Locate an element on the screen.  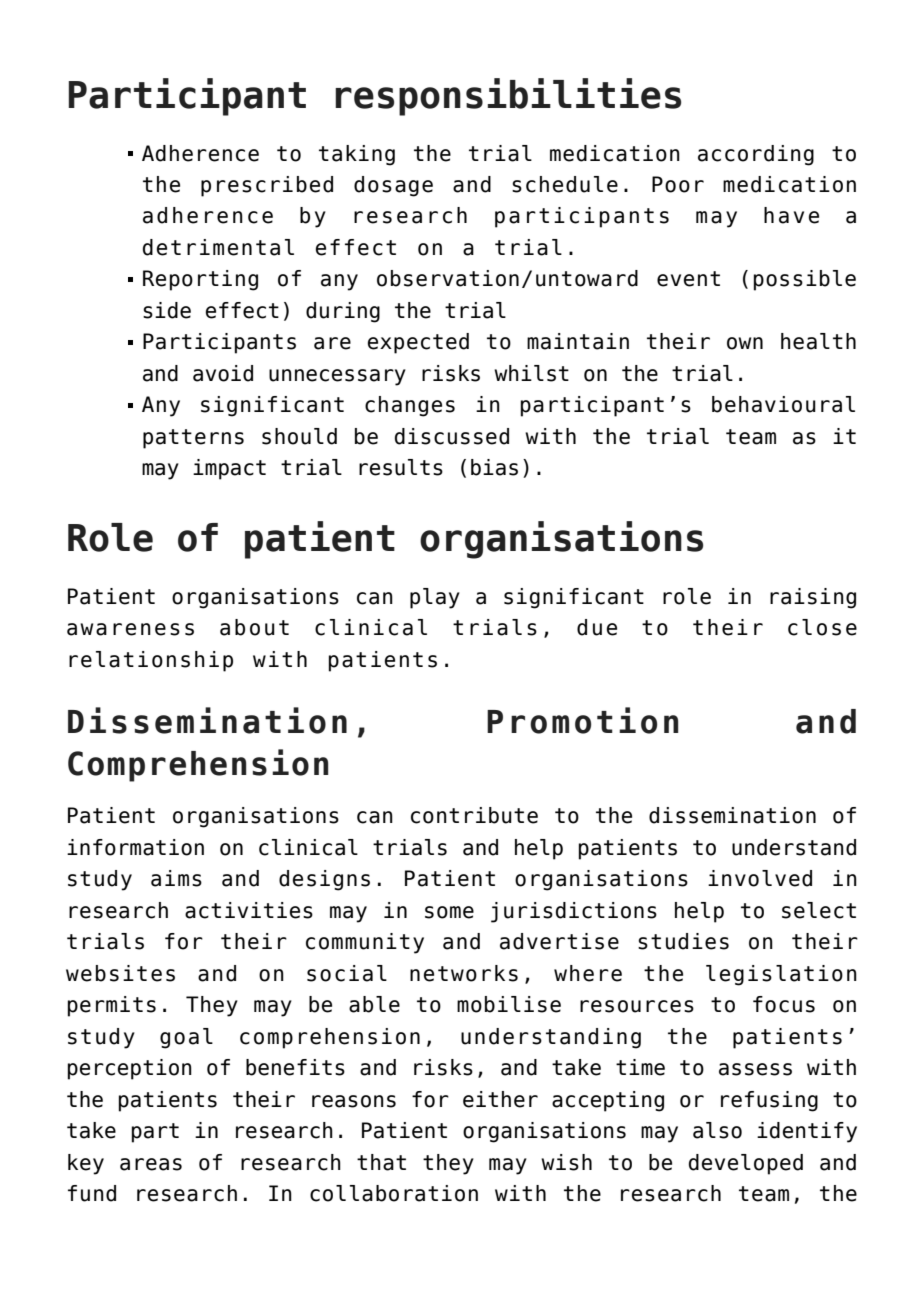
relationship is located at coordinates (151, 661).
